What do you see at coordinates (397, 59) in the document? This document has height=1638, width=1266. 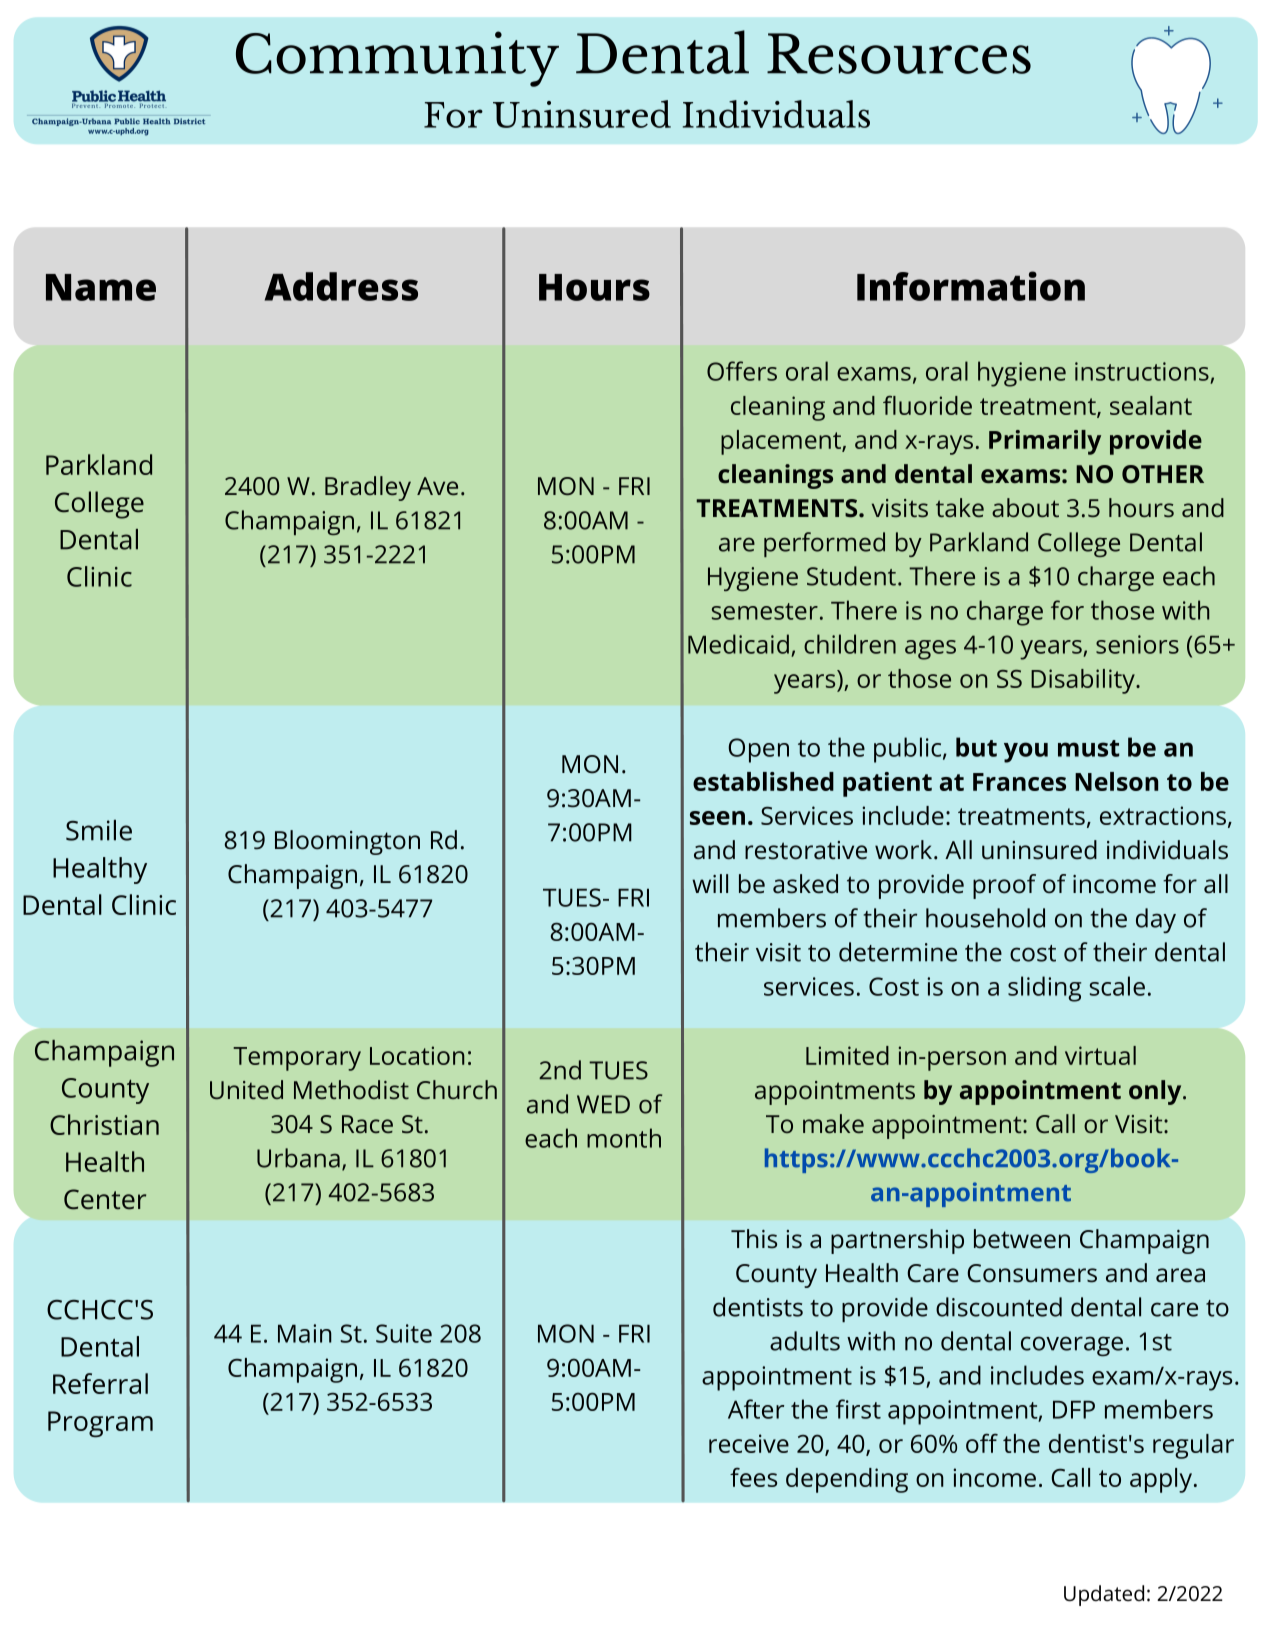 I see `Community` at bounding box center [397, 59].
